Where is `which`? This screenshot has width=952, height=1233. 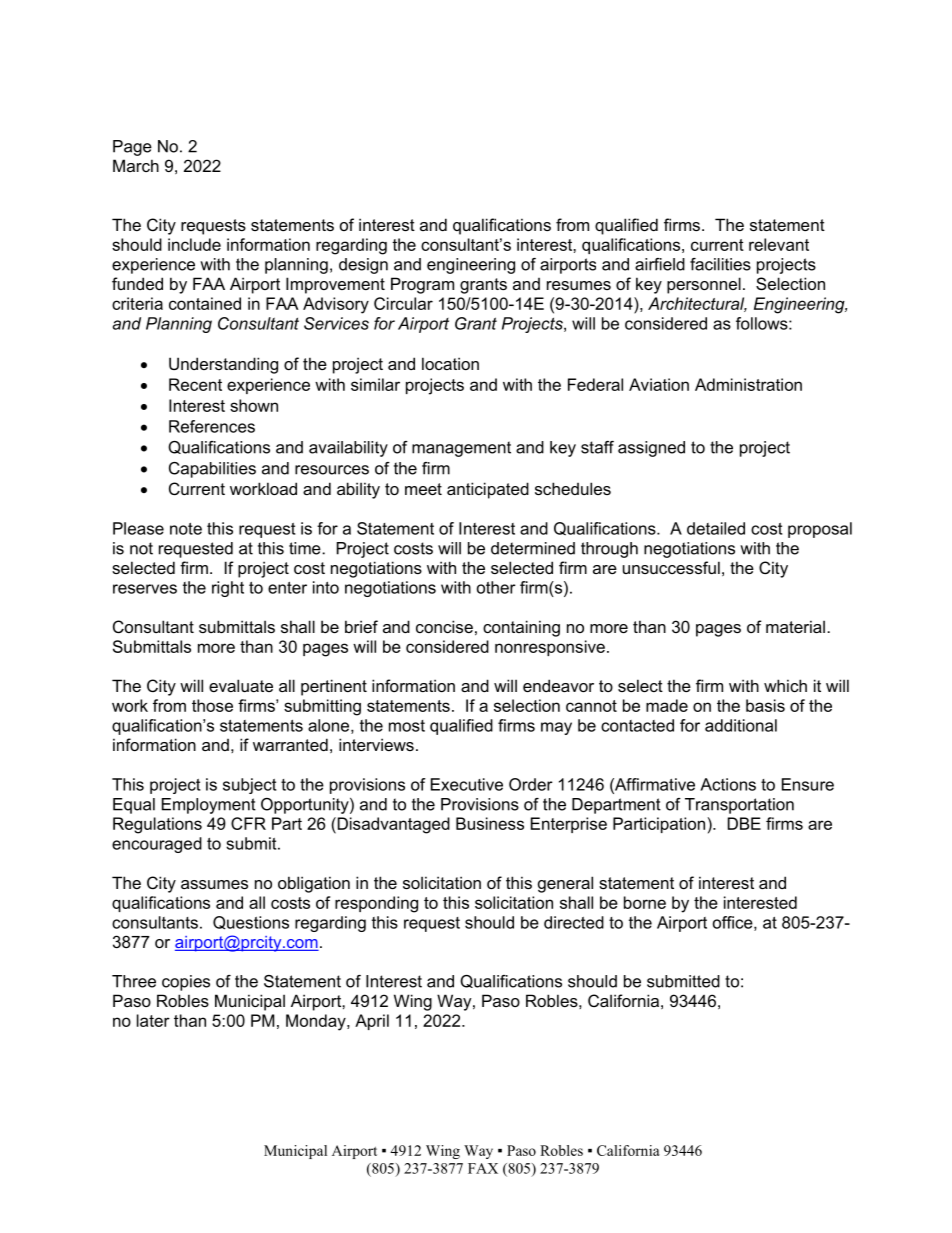
which is located at coordinates (785, 685).
